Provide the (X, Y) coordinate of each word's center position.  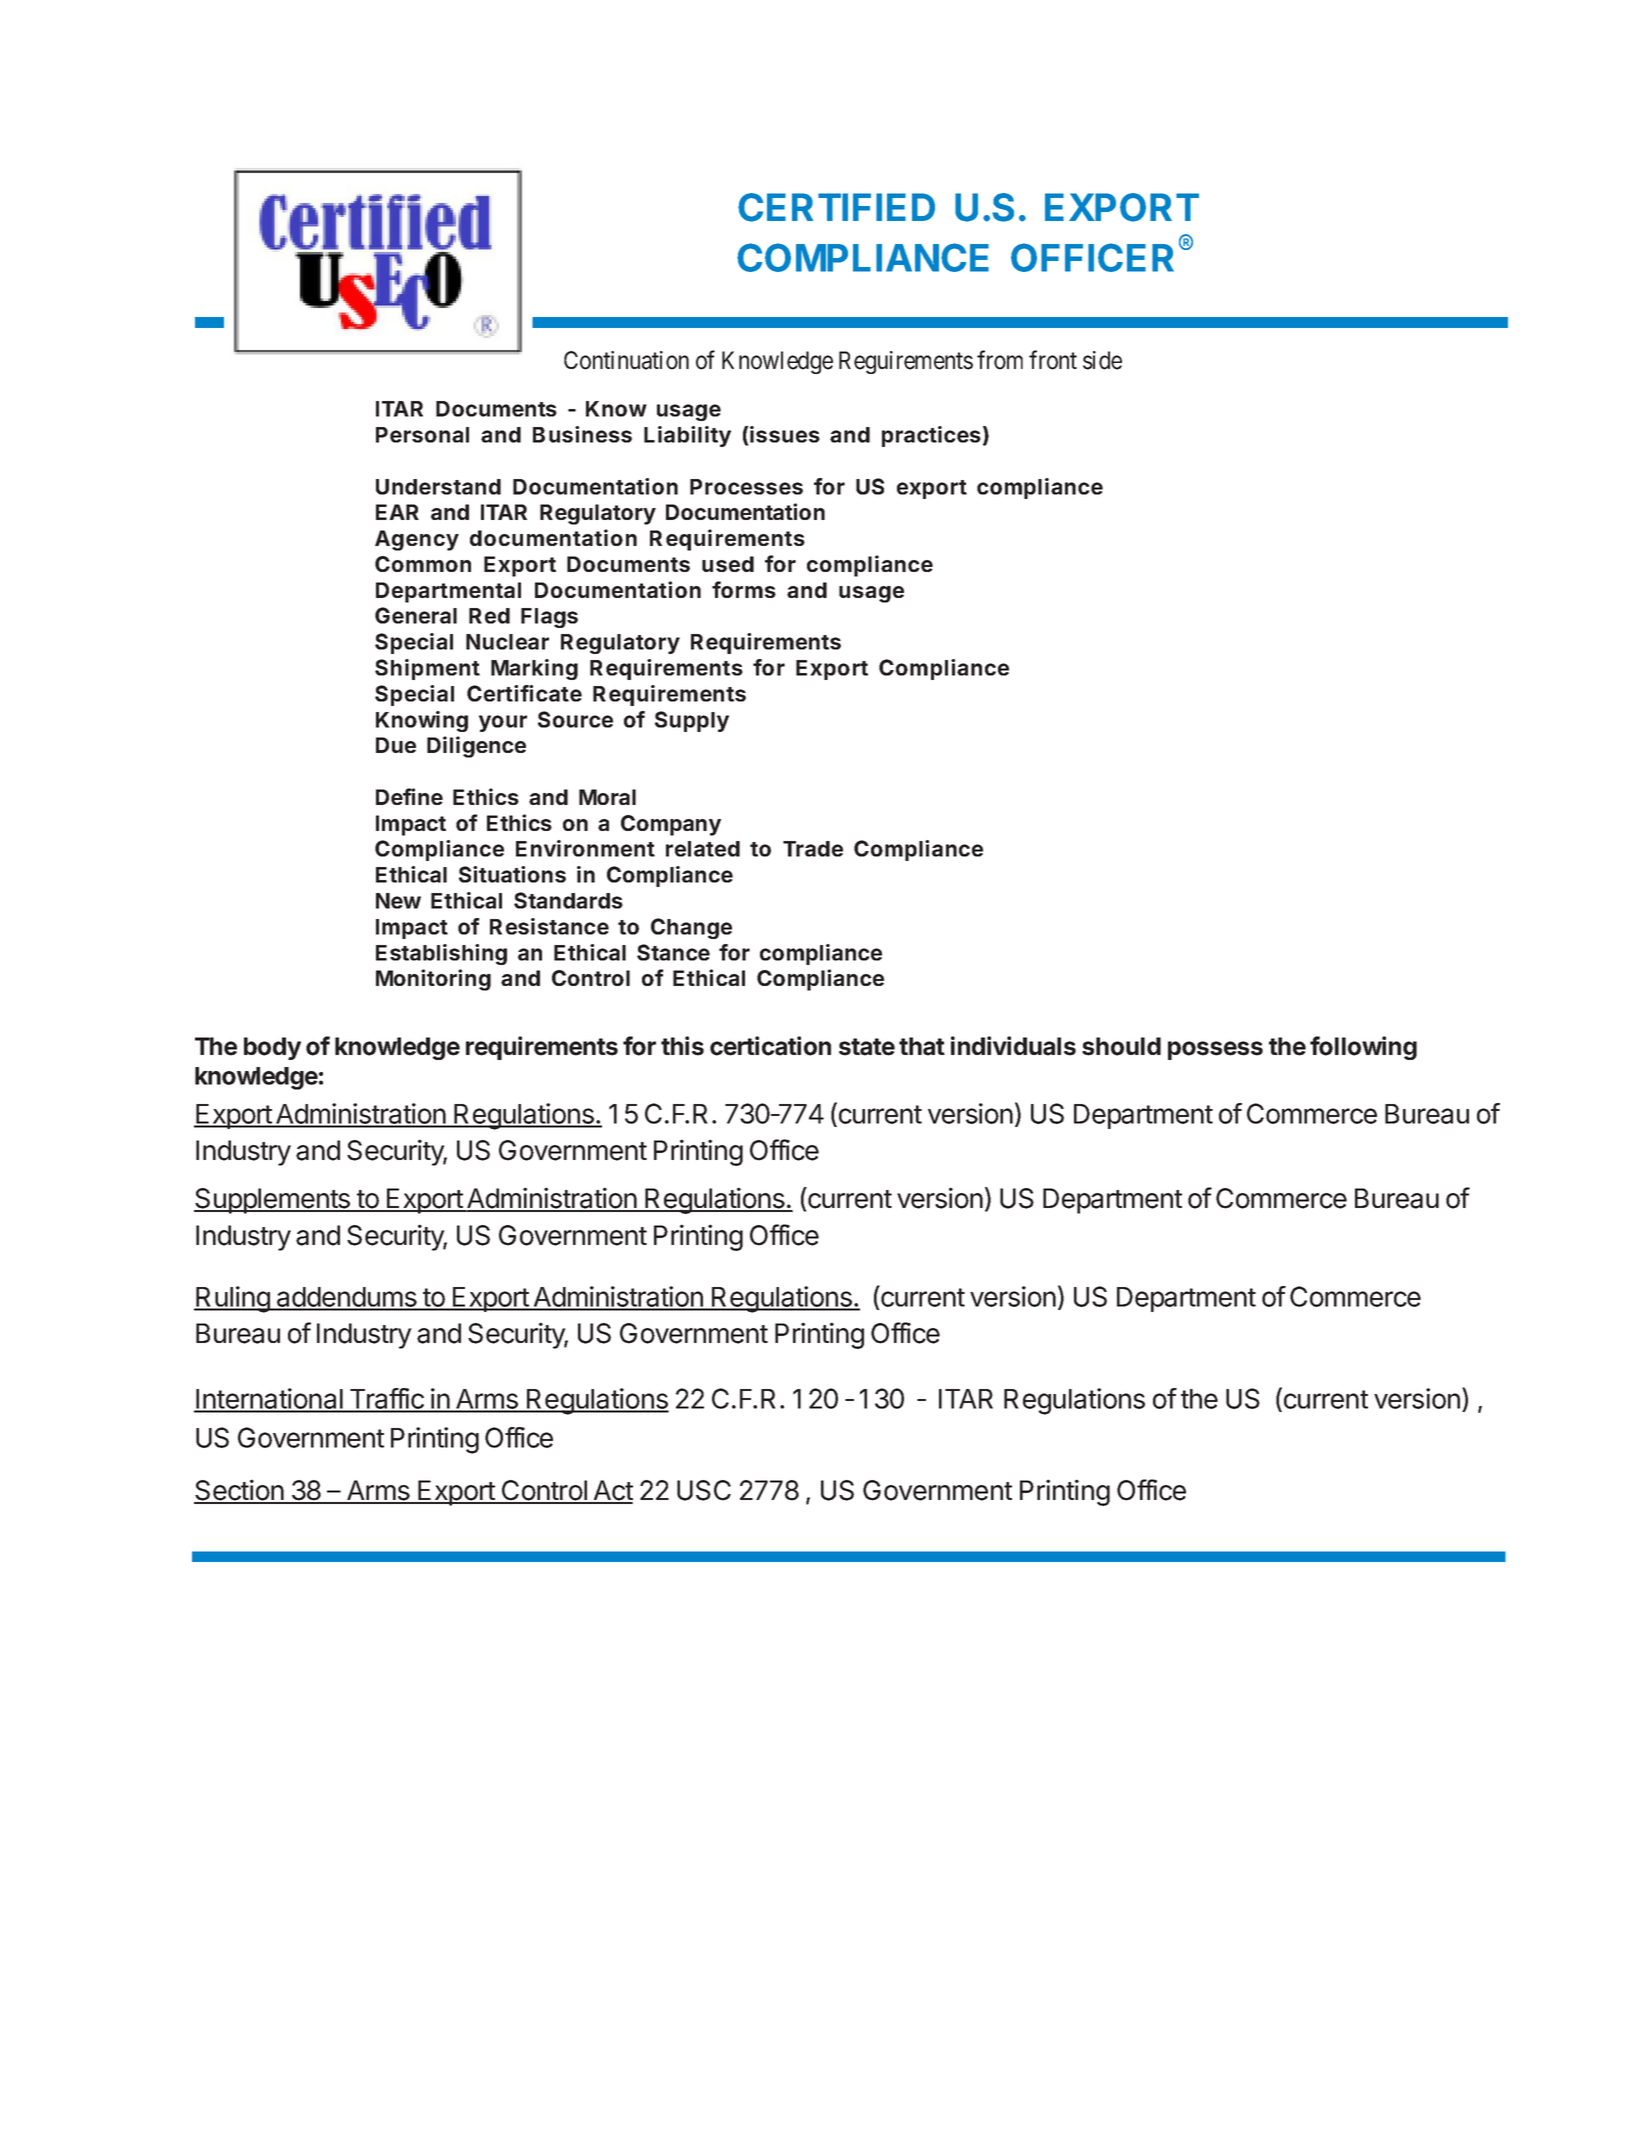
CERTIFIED (836, 207)
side (1102, 360)
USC (704, 1490)
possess (1215, 1050)
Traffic (386, 1400)
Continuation (626, 360)
